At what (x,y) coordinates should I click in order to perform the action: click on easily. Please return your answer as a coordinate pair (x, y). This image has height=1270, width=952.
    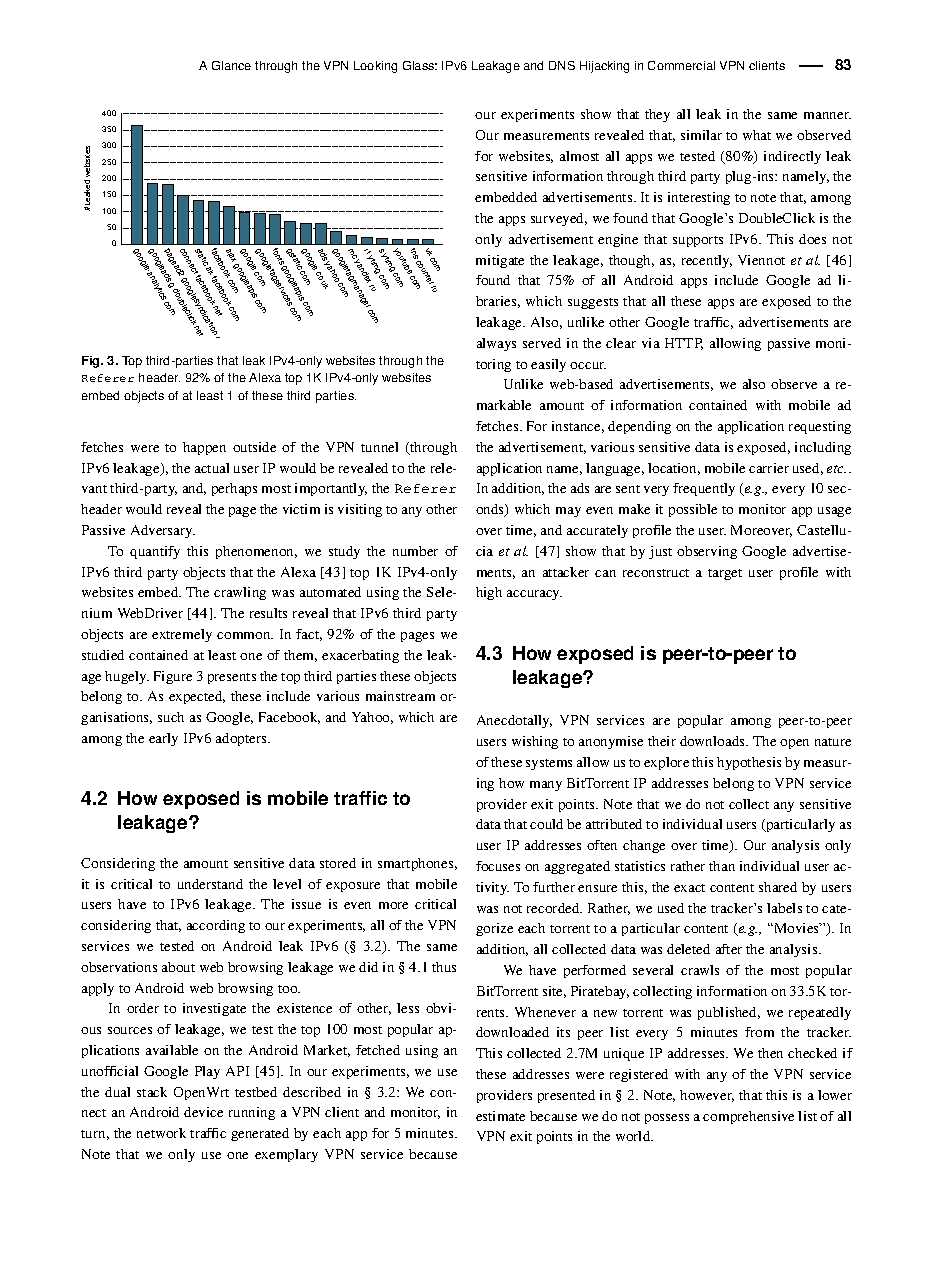
    Looking at the image, I should click on (548, 365).
